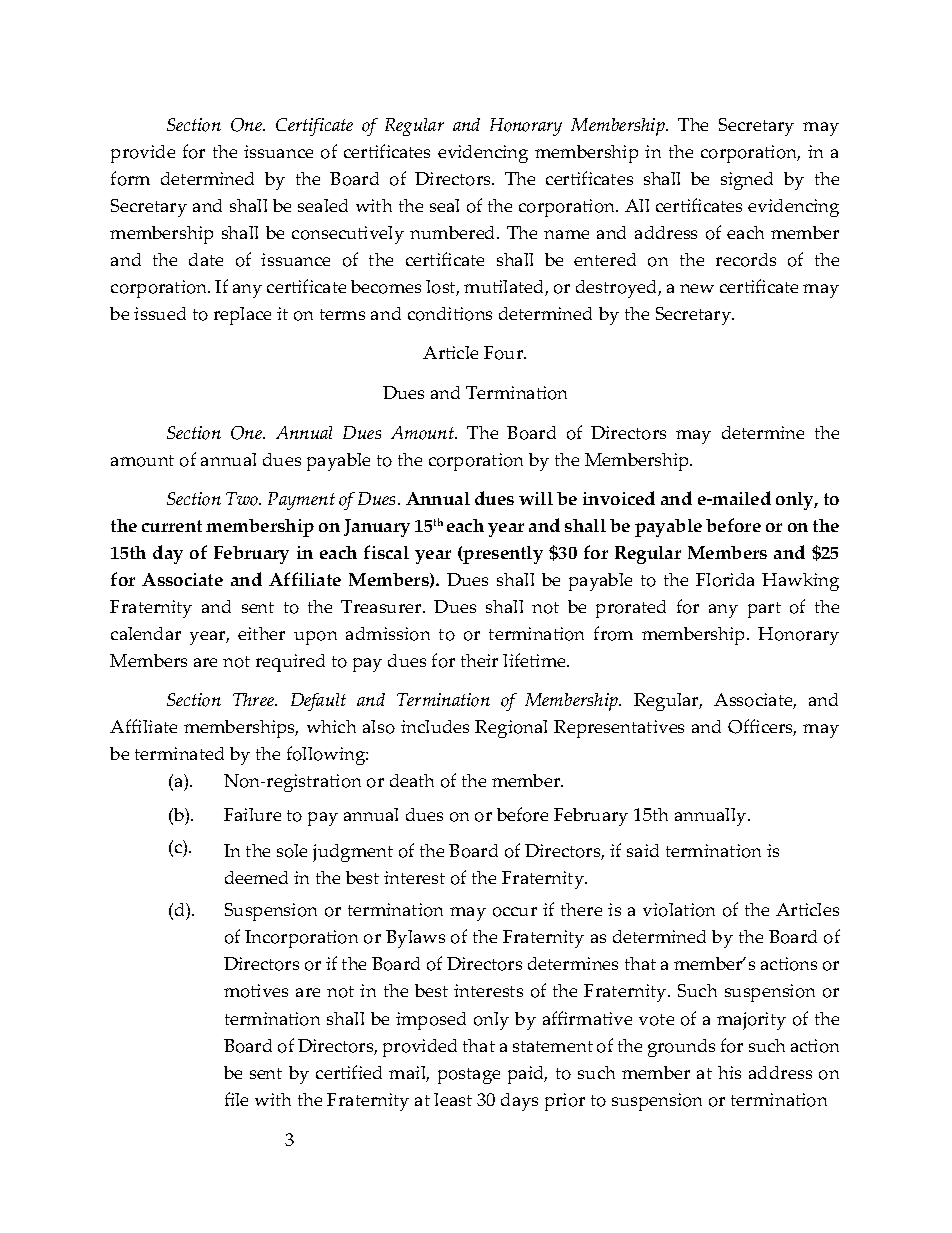 This image has width=952, height=1233. Describe the element at coordinates (243, 499) in the image. I see `Two` at that location.
